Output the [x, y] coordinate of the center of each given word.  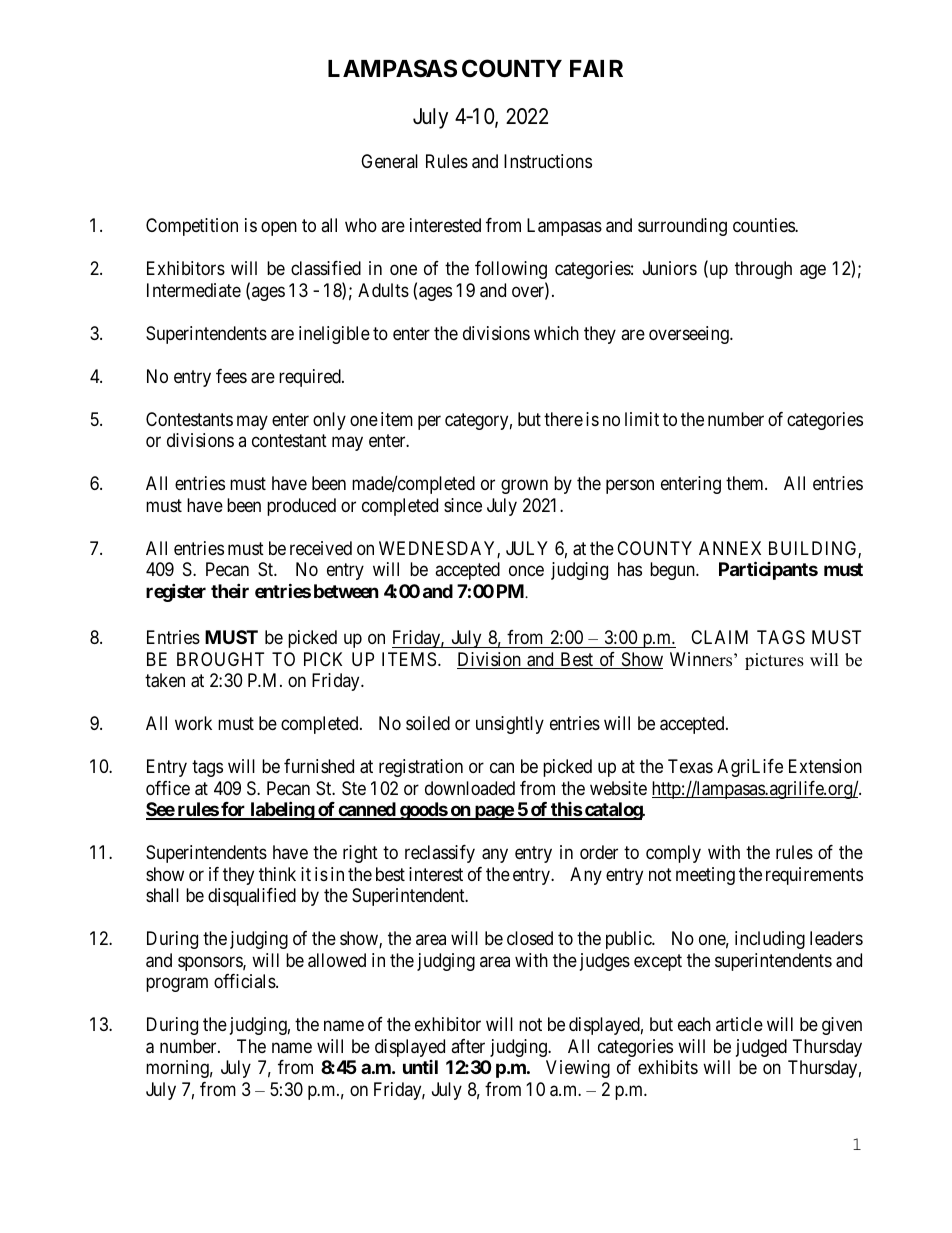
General [389, 161]
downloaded [470, 788]
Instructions [548, 161]
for [233, 810]
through [763, 270]
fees [231, 376]
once [526, 570]
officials [245, 981]
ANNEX [730, 548]
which [556, 333]
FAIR [596, 68]
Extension [825, 766]
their [230, 590]
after [468, 1046]
